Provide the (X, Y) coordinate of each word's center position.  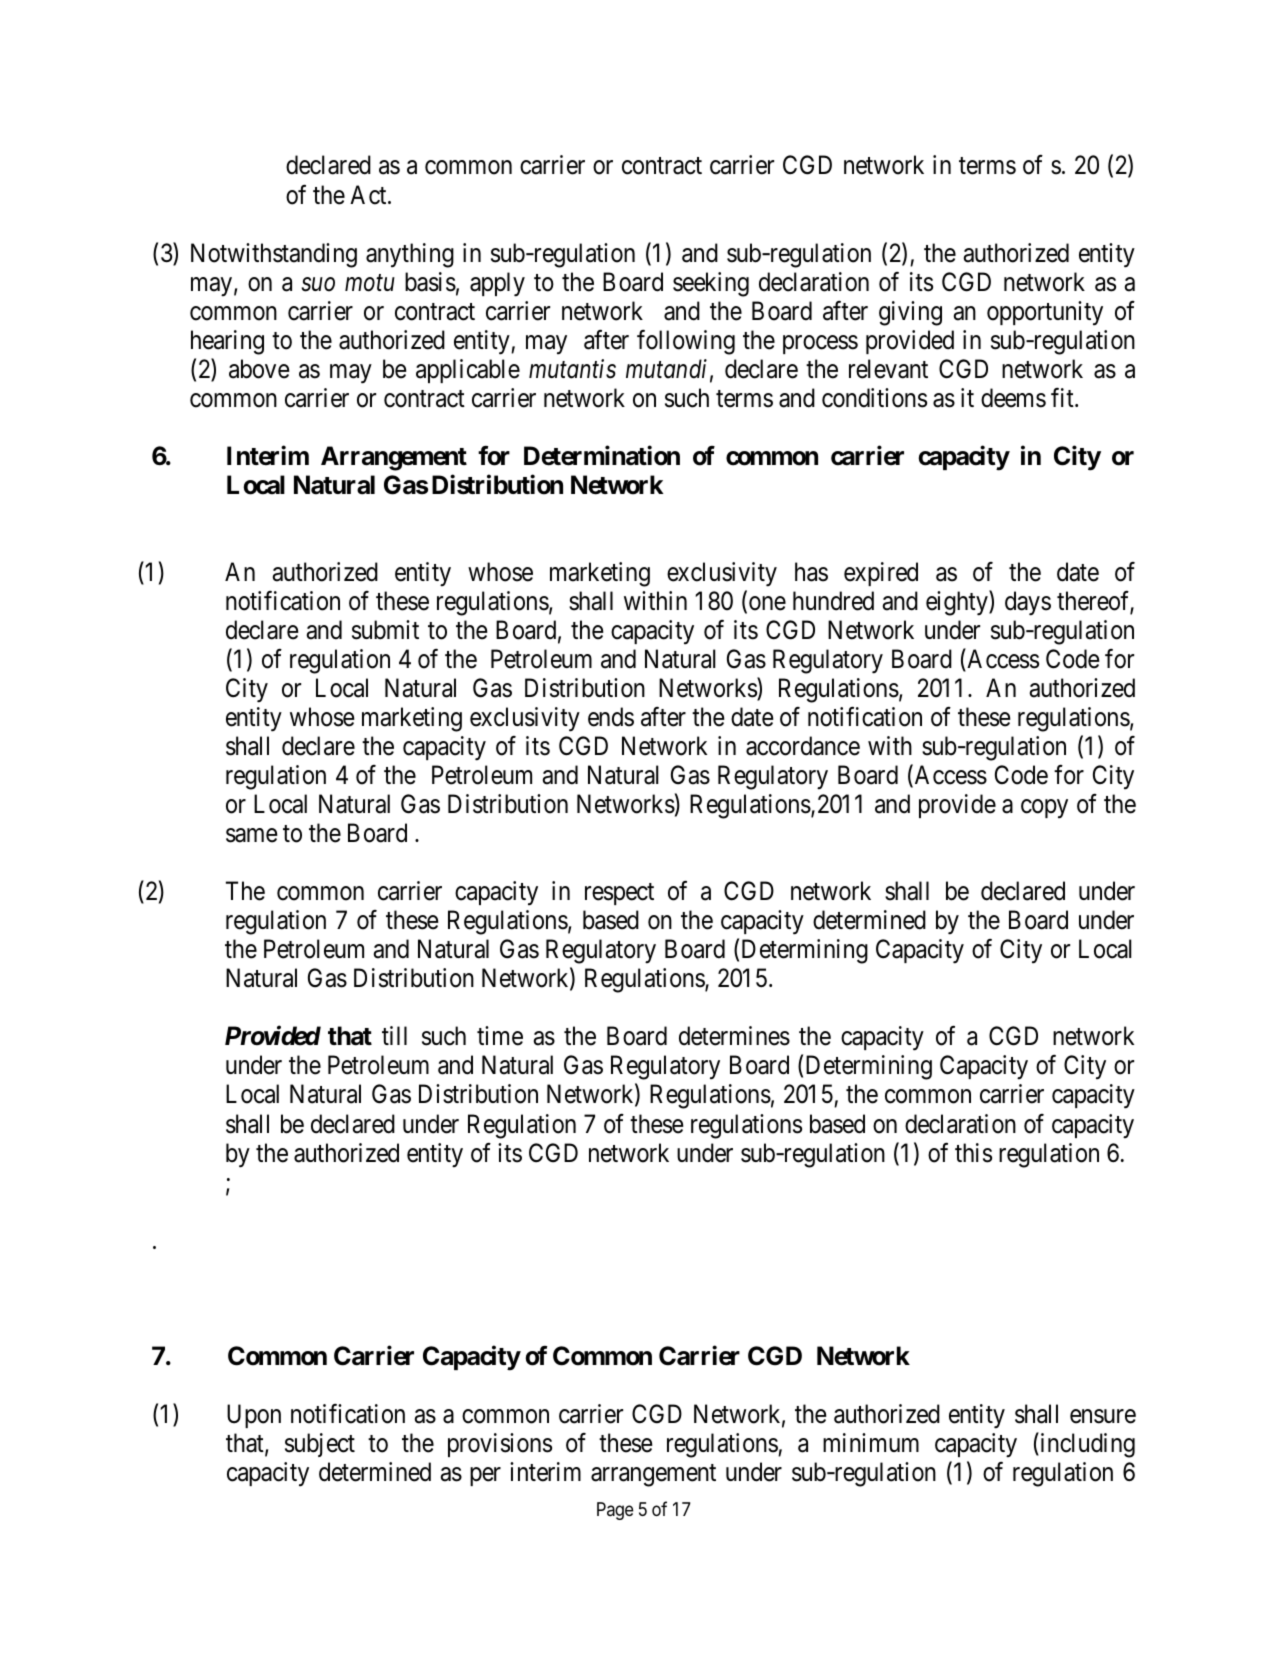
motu (370, 283)
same (251, 836)
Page (615, 1511)
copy (1044, 809)
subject (320, 1445)
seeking (711, 284)
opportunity (1045, 313)
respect (619, 894)
